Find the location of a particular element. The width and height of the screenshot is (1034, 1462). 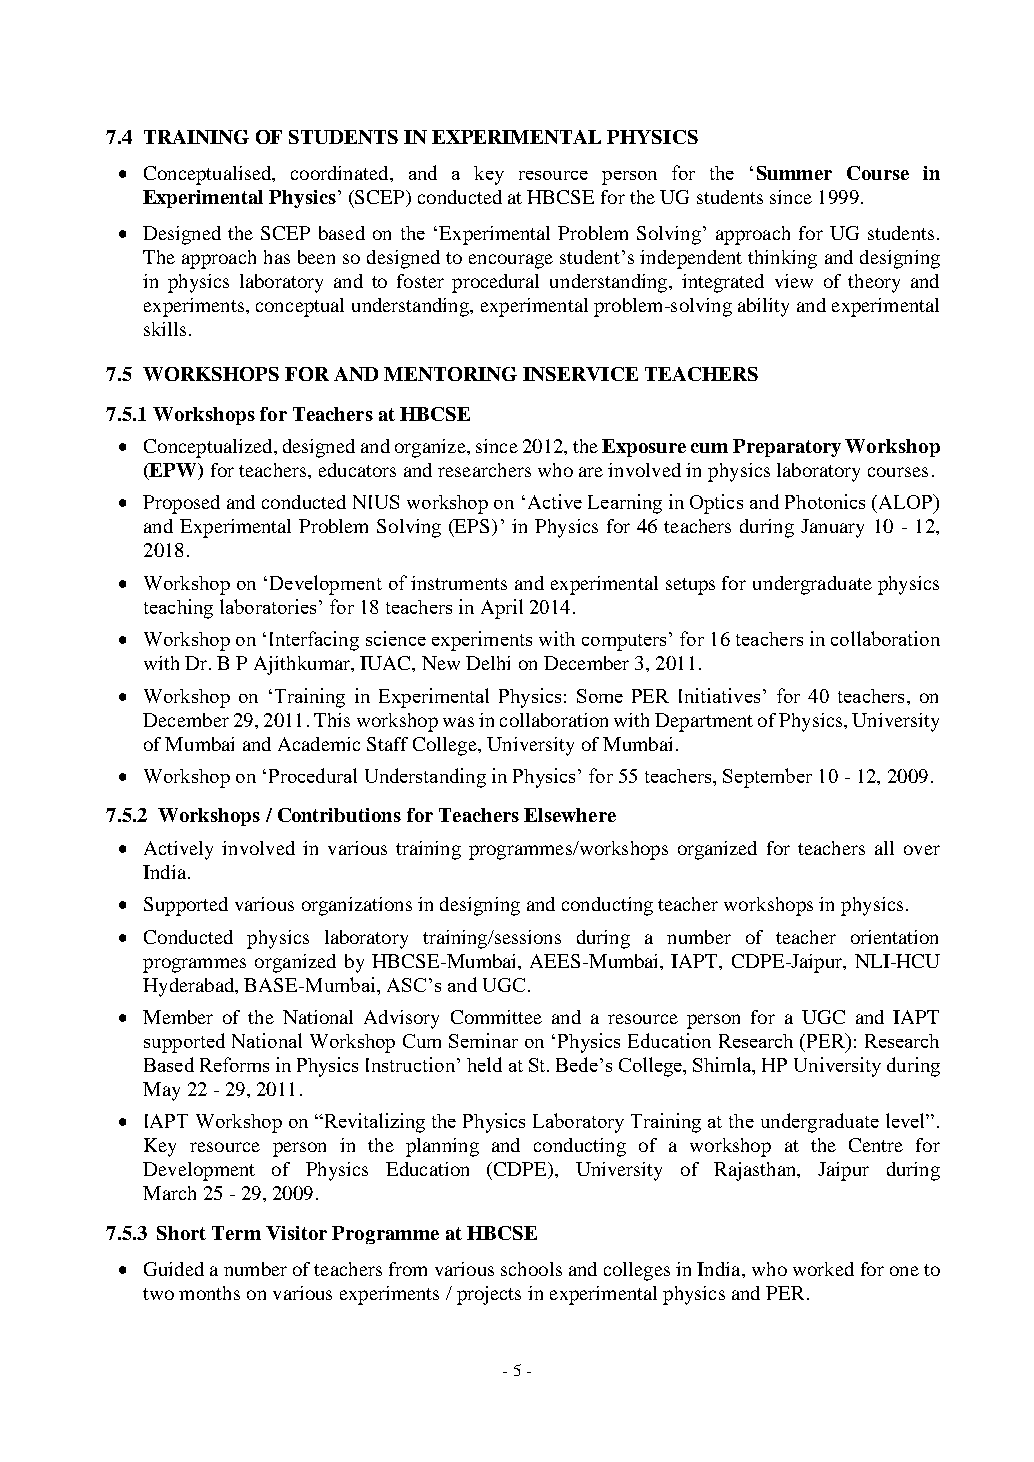

laboratories is located at coordinates (268, 606).
